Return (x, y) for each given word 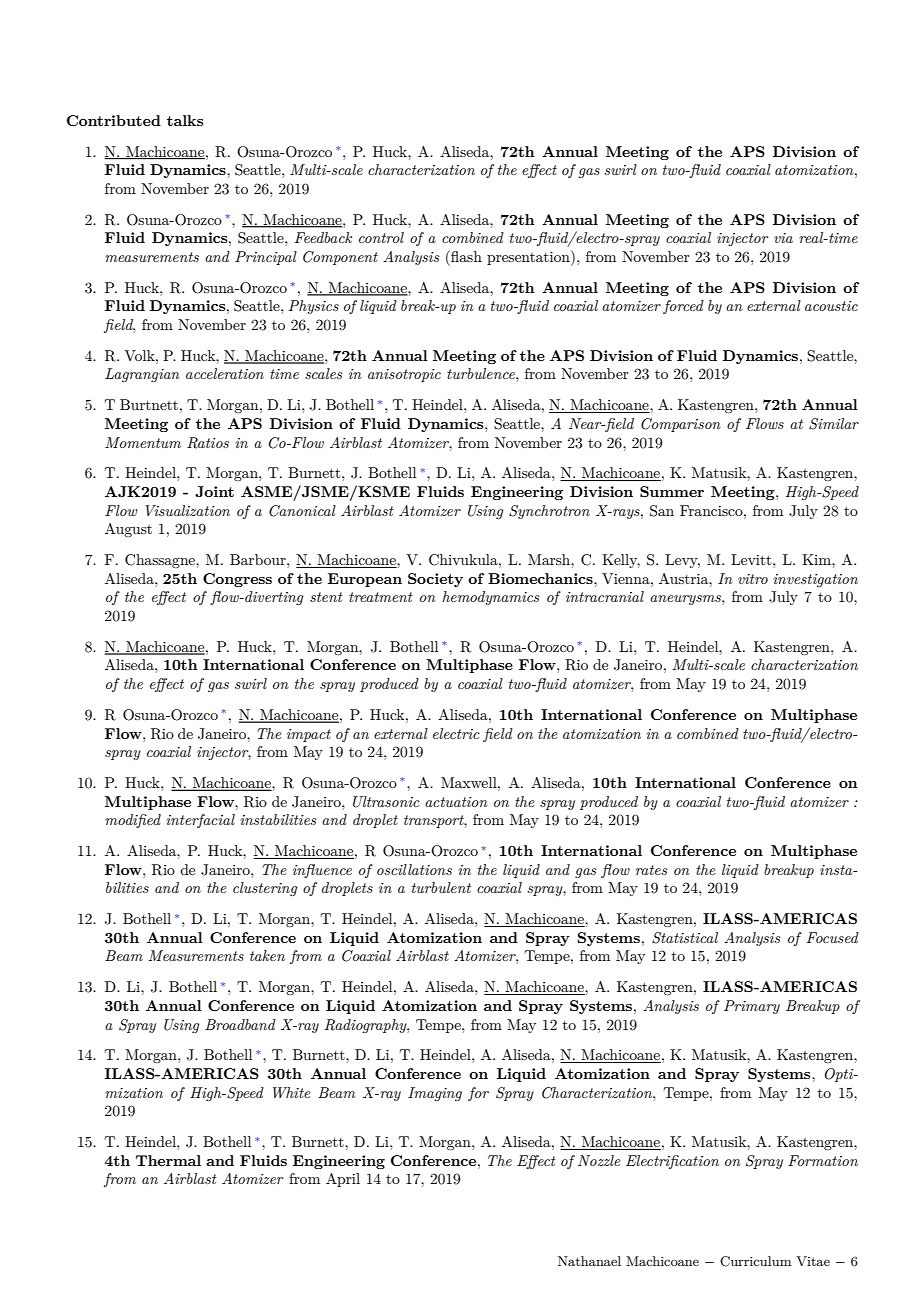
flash (465, 256)
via (783, 238)
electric (456, 733)
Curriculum (755, 1261)
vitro (753, 579)
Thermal (168, 1160)
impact (309, 735)
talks (185, 120)
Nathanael (589, 1261)
